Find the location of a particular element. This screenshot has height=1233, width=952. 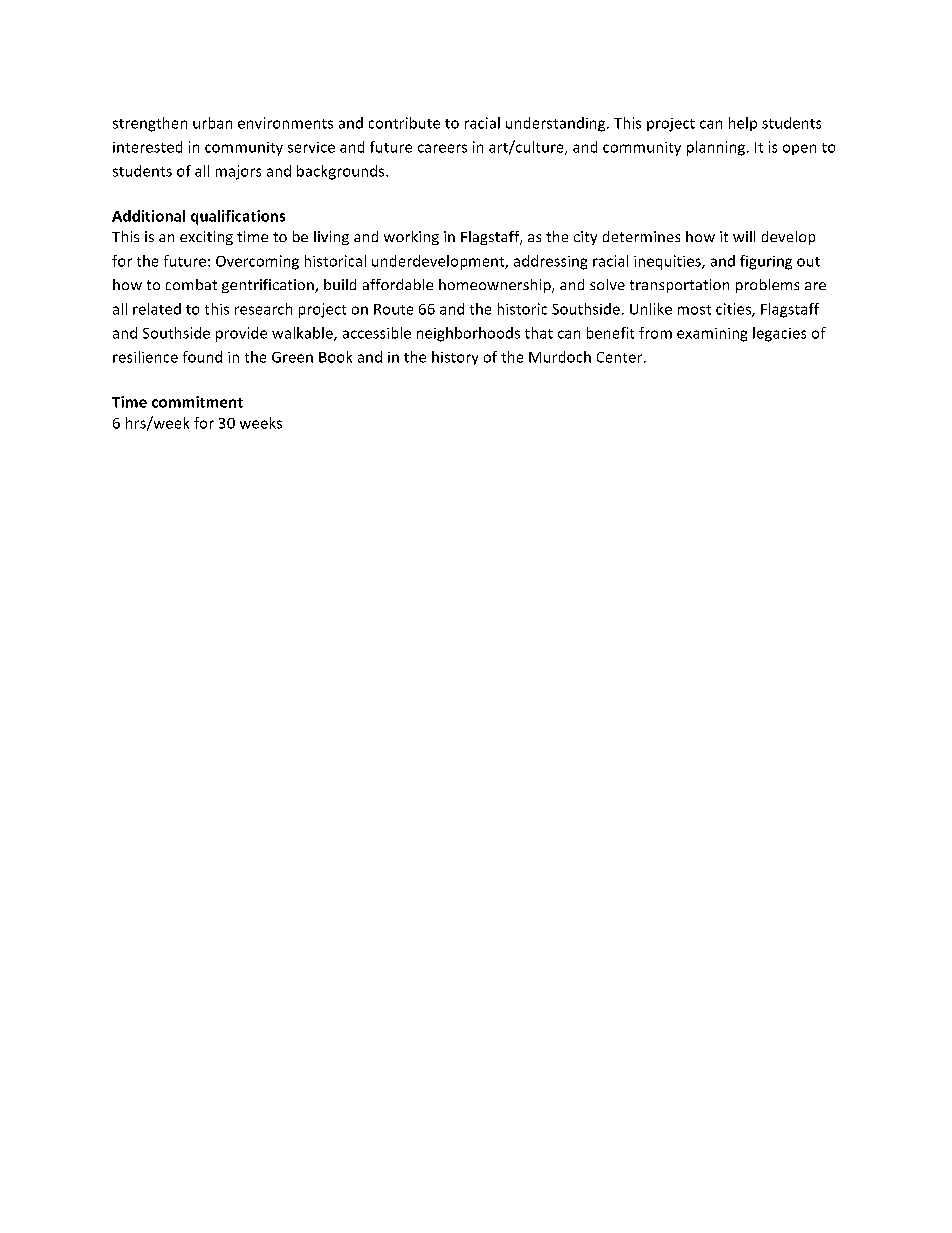

research is located at coordinates (263, 309).
